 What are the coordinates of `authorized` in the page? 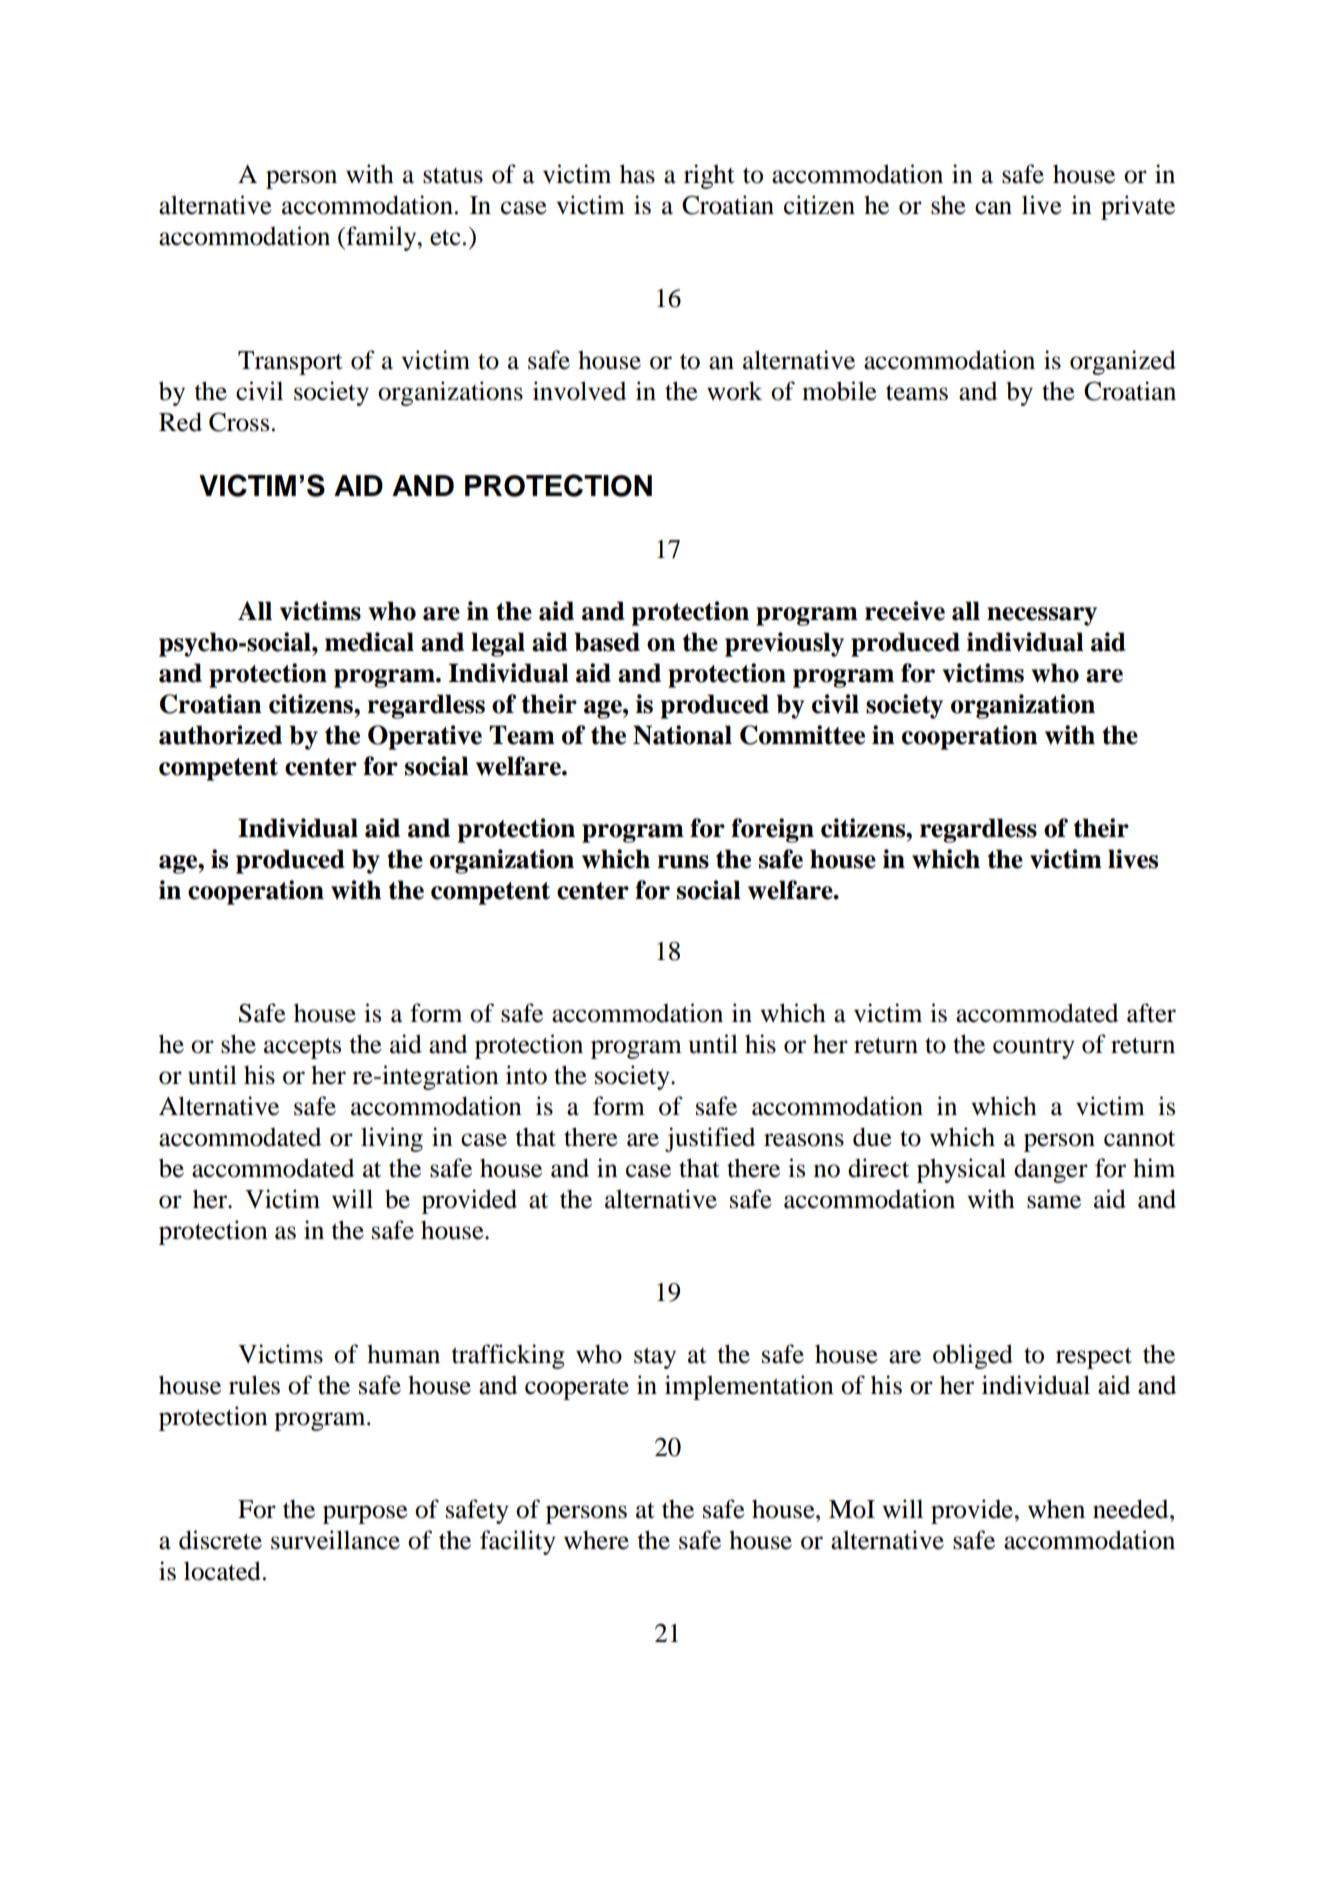 It's located at (220, 735).
